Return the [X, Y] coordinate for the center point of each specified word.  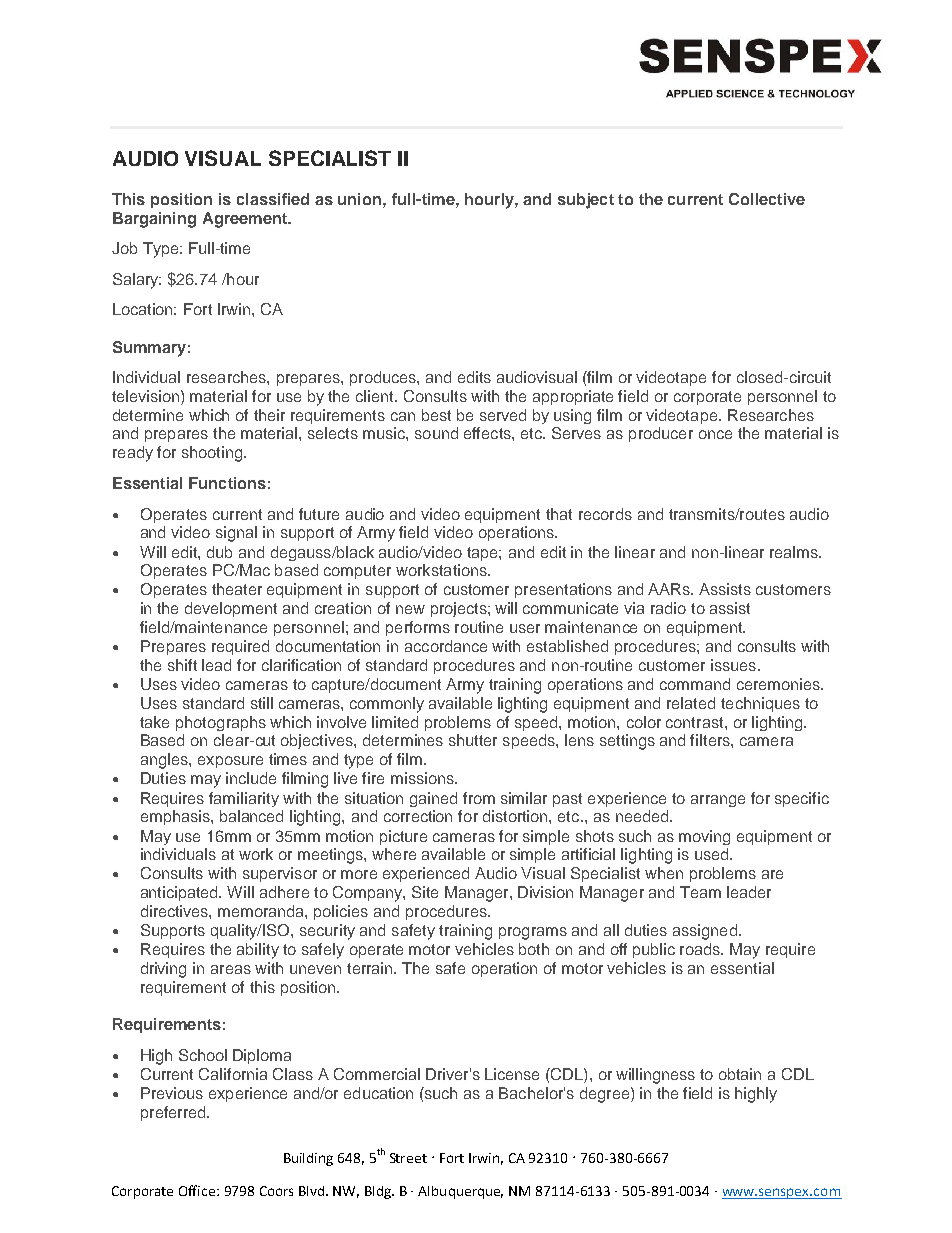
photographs [221, 723]
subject [586, 201]
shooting [212, 454]
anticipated [181, 893]
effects [488, 433]
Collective [767, 199]
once [715, 434]
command [695, 684]
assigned [705, 932]
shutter [473, 740]
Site [425, 892]
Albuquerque [460, 1192]
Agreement [246, 220]
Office [198, 1190]
